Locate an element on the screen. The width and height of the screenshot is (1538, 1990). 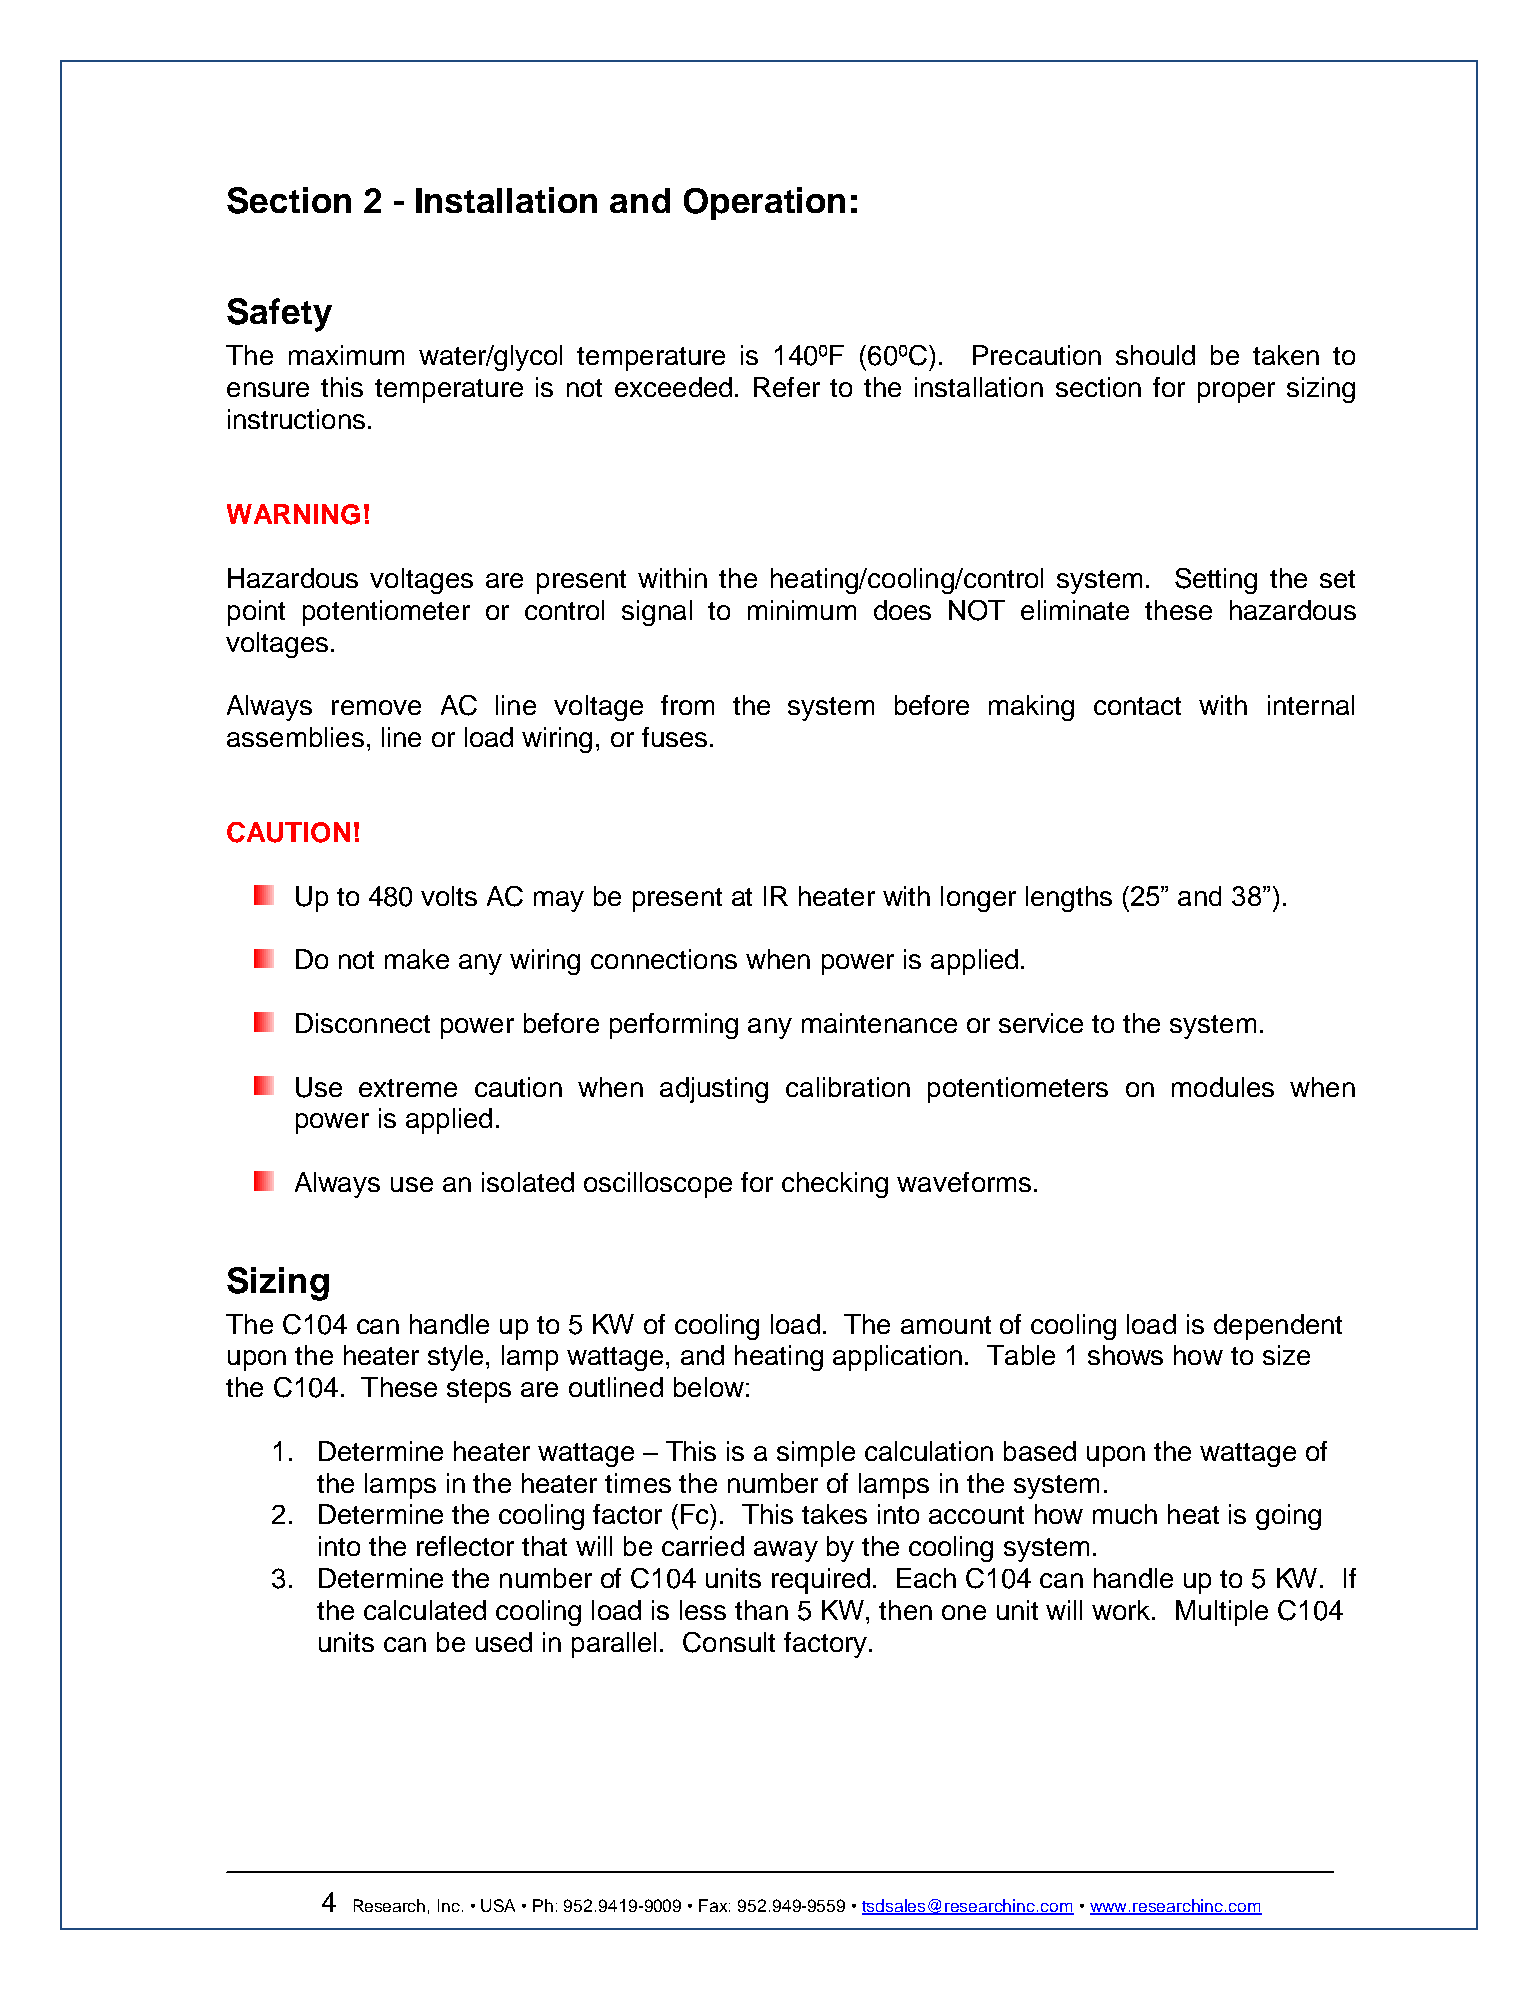
should is located at coordinates (1155, 355).
